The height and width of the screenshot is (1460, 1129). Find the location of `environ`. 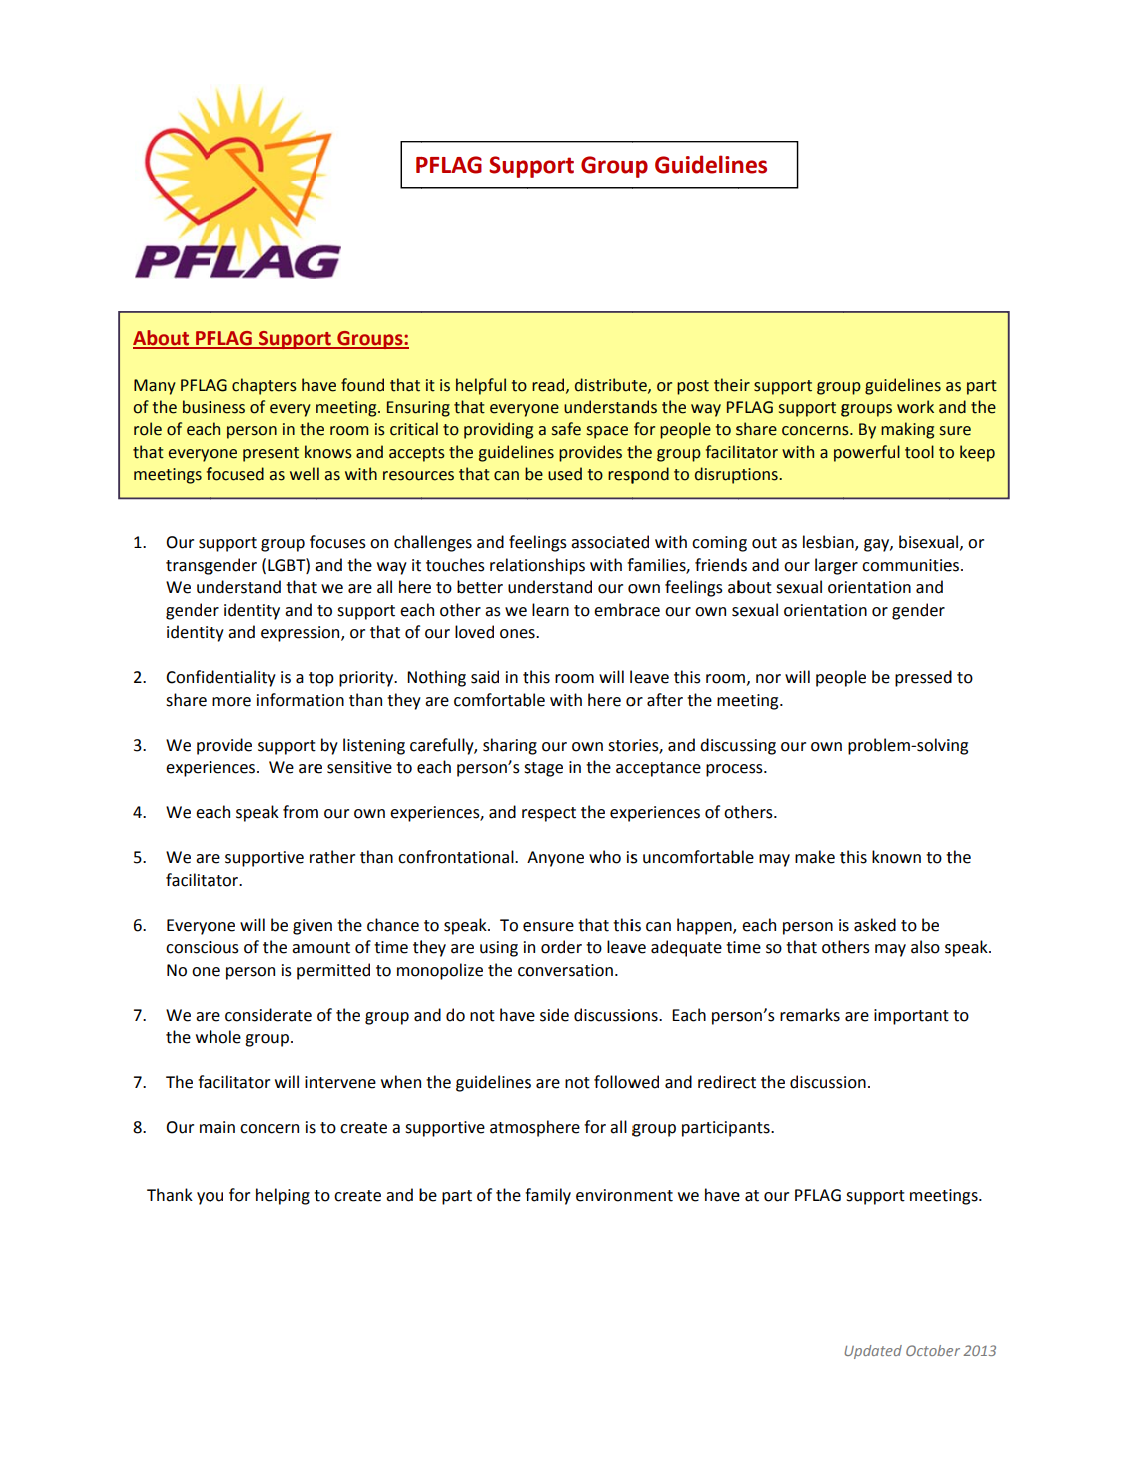

environ is located at coordinates (604, 1195).
